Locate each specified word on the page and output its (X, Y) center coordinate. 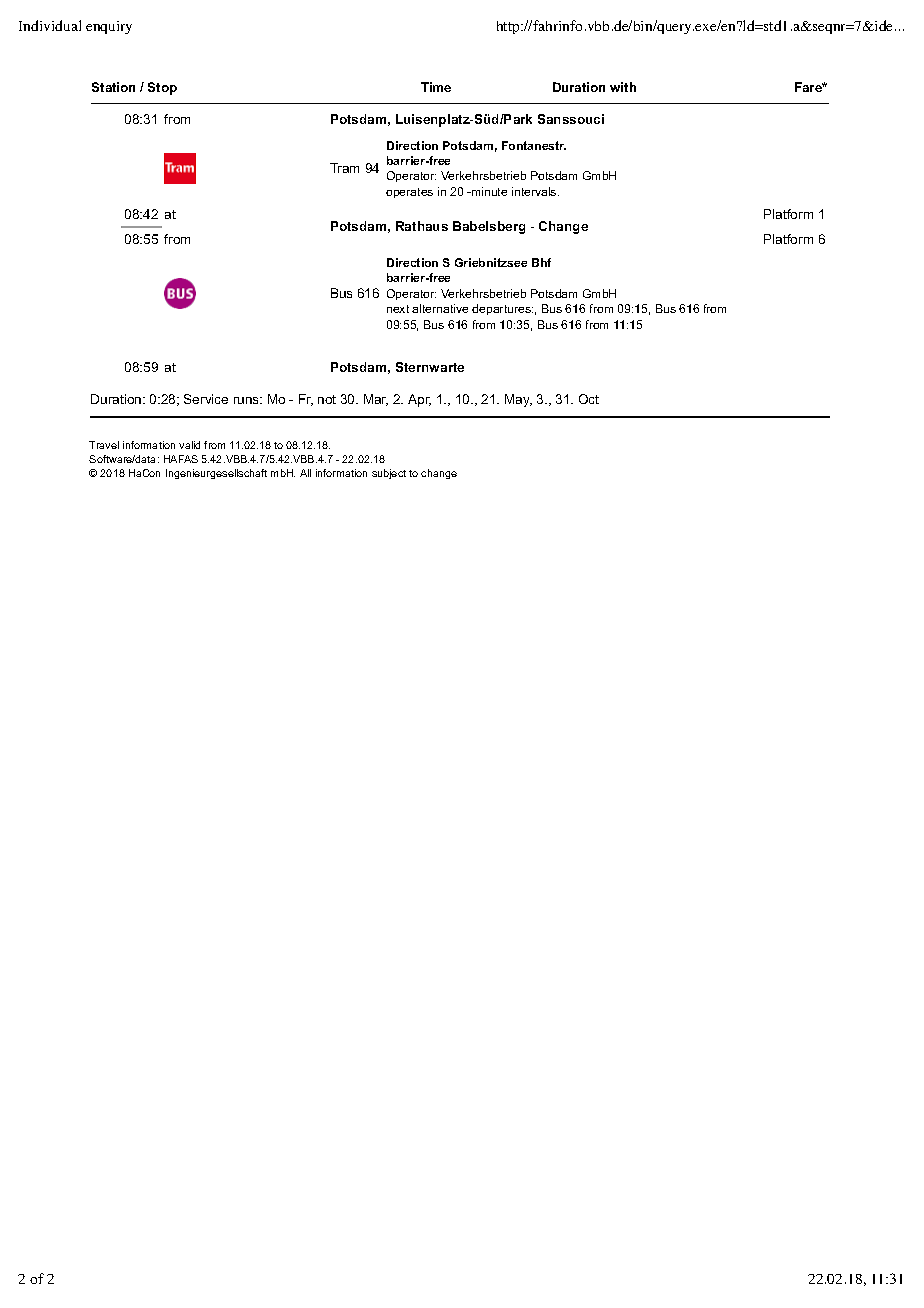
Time (436, 87)
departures (502, 309)
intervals (535, 191)
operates (409, 193)
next (398, 309)
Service (206, 399)
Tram (344, 168)
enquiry (109, 27)
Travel (104, 445)
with (623, 87)
